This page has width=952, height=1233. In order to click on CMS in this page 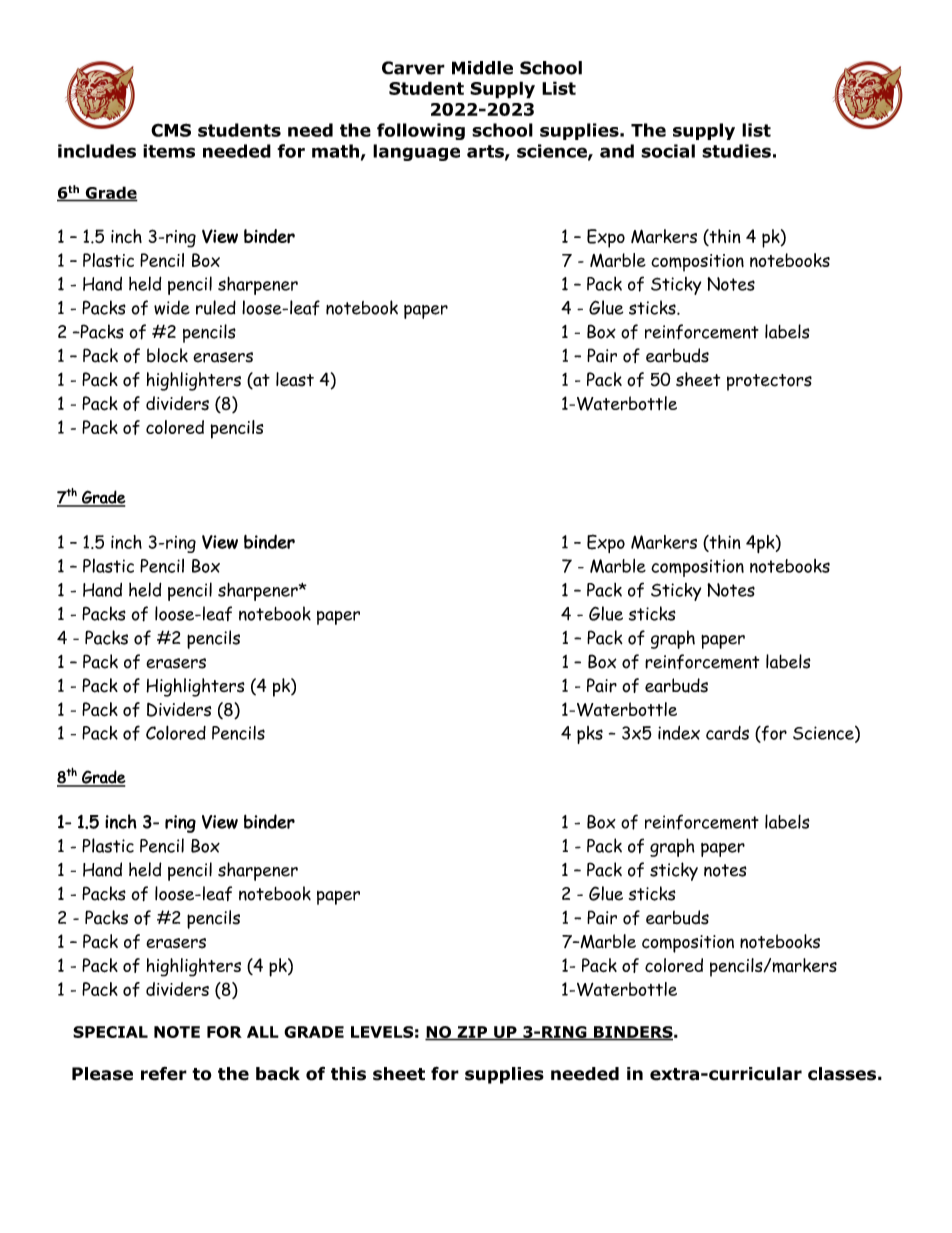, I will do `click(171, 130)`.
